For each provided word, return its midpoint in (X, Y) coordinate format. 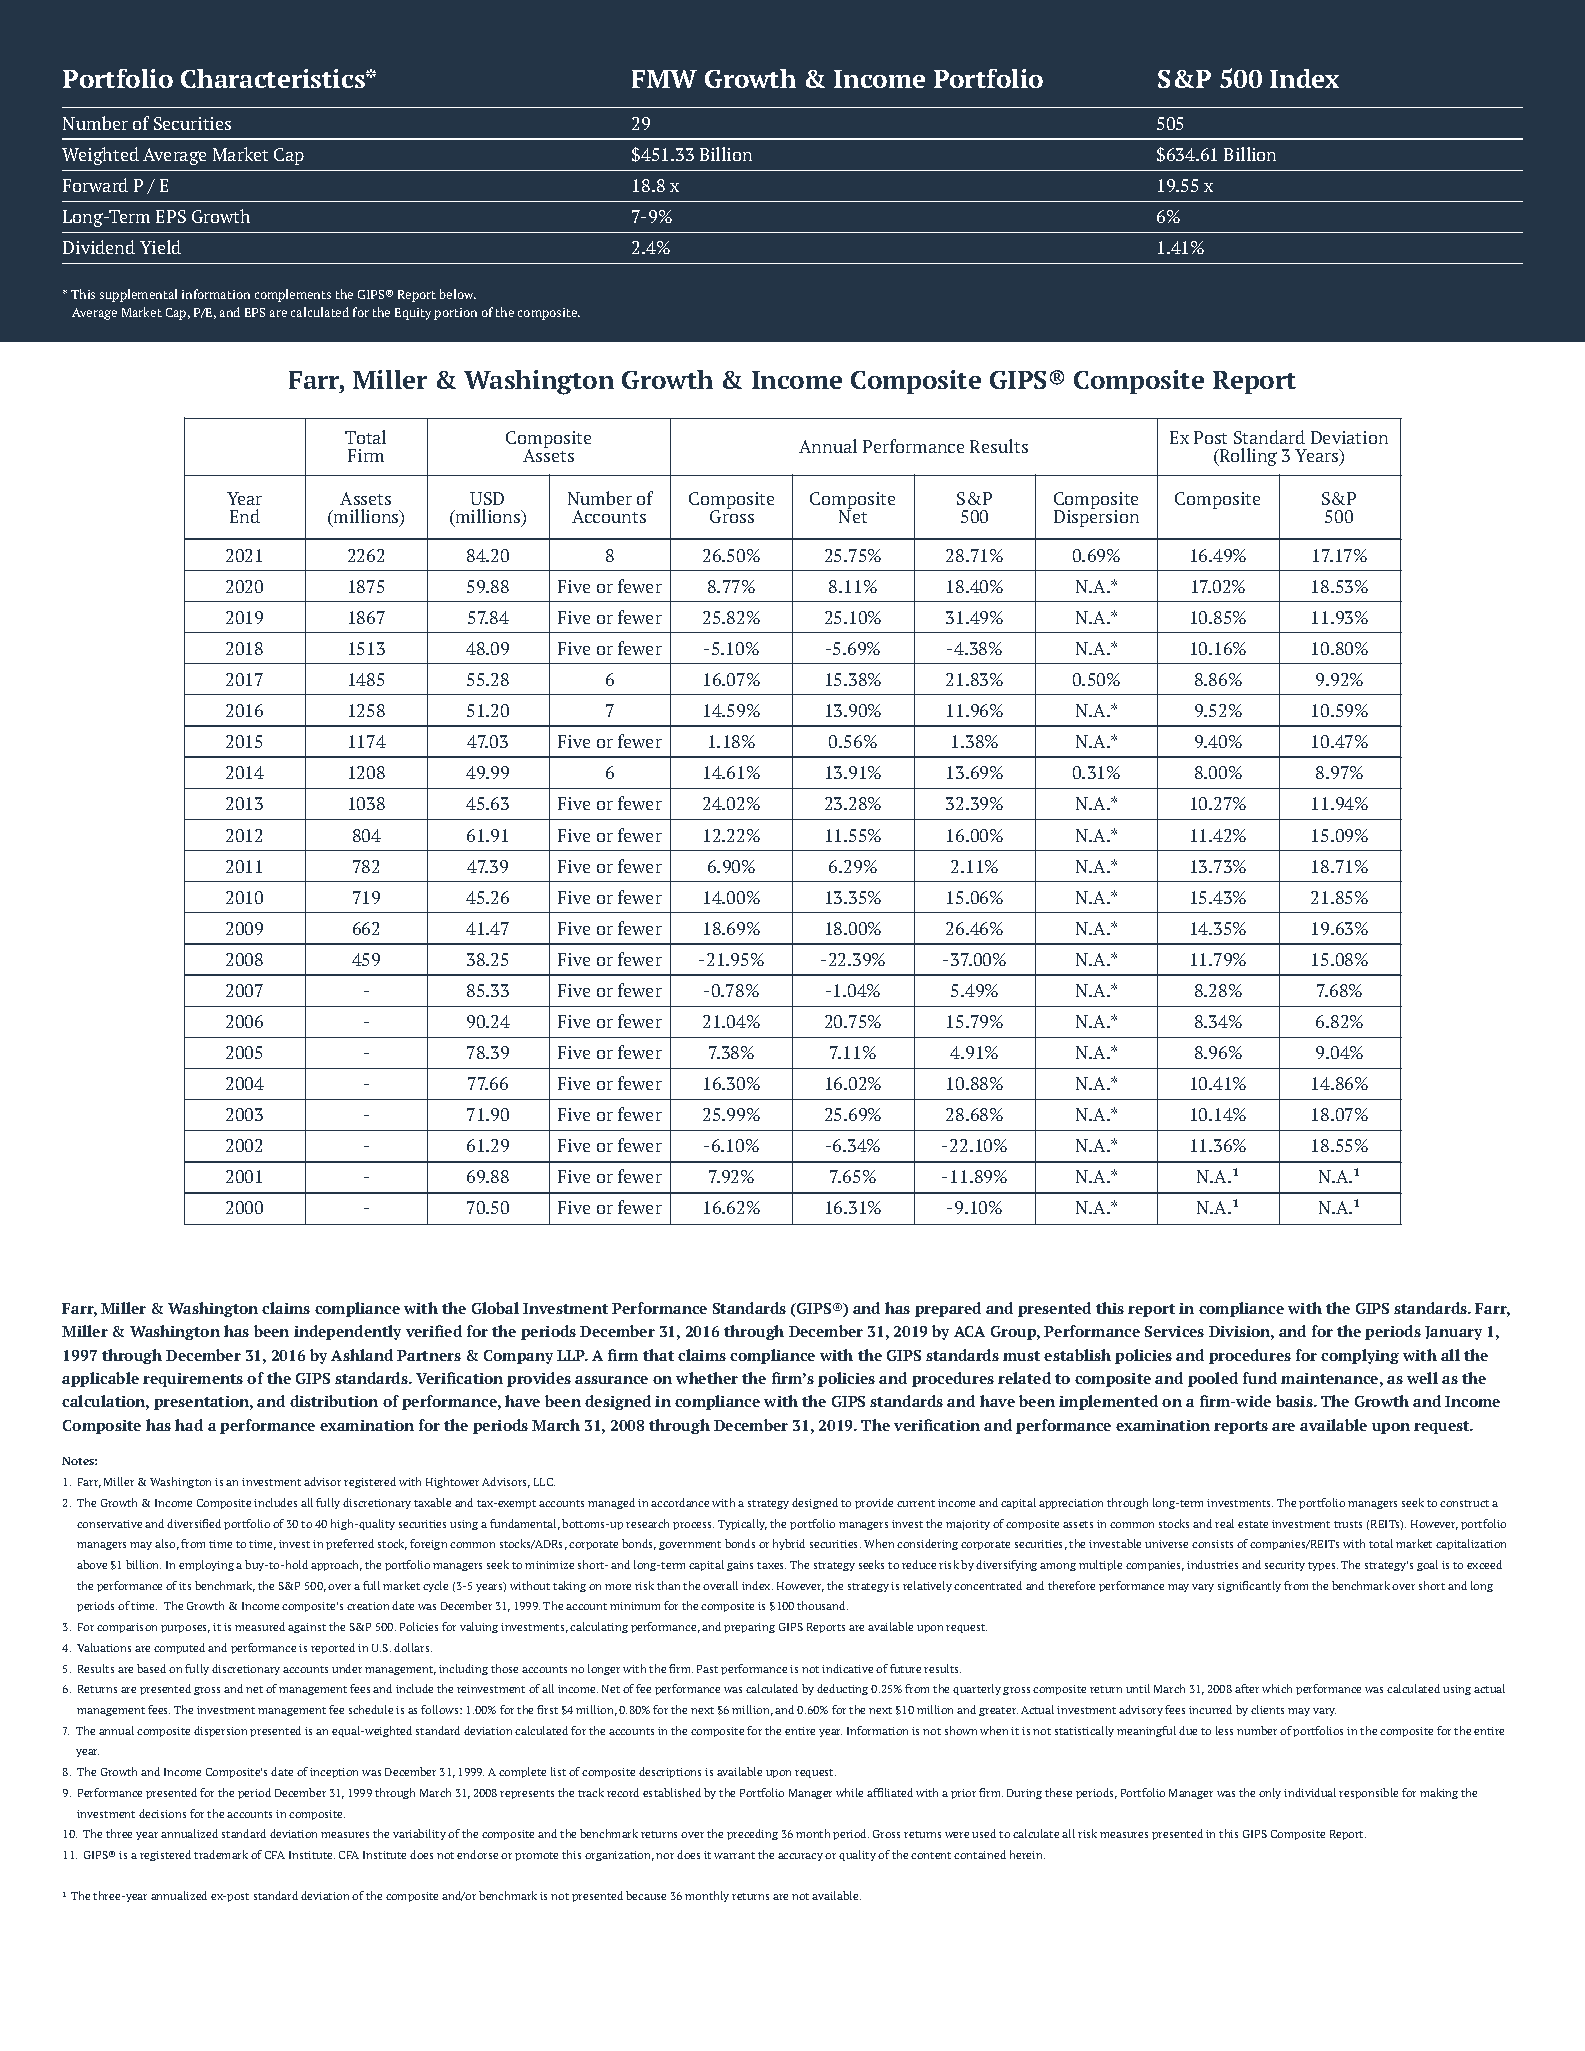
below (458, 294)
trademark (221, 1854)
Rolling (1247, 457)
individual (1310, 1792)
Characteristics (274, 78)
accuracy (800, 1857)
